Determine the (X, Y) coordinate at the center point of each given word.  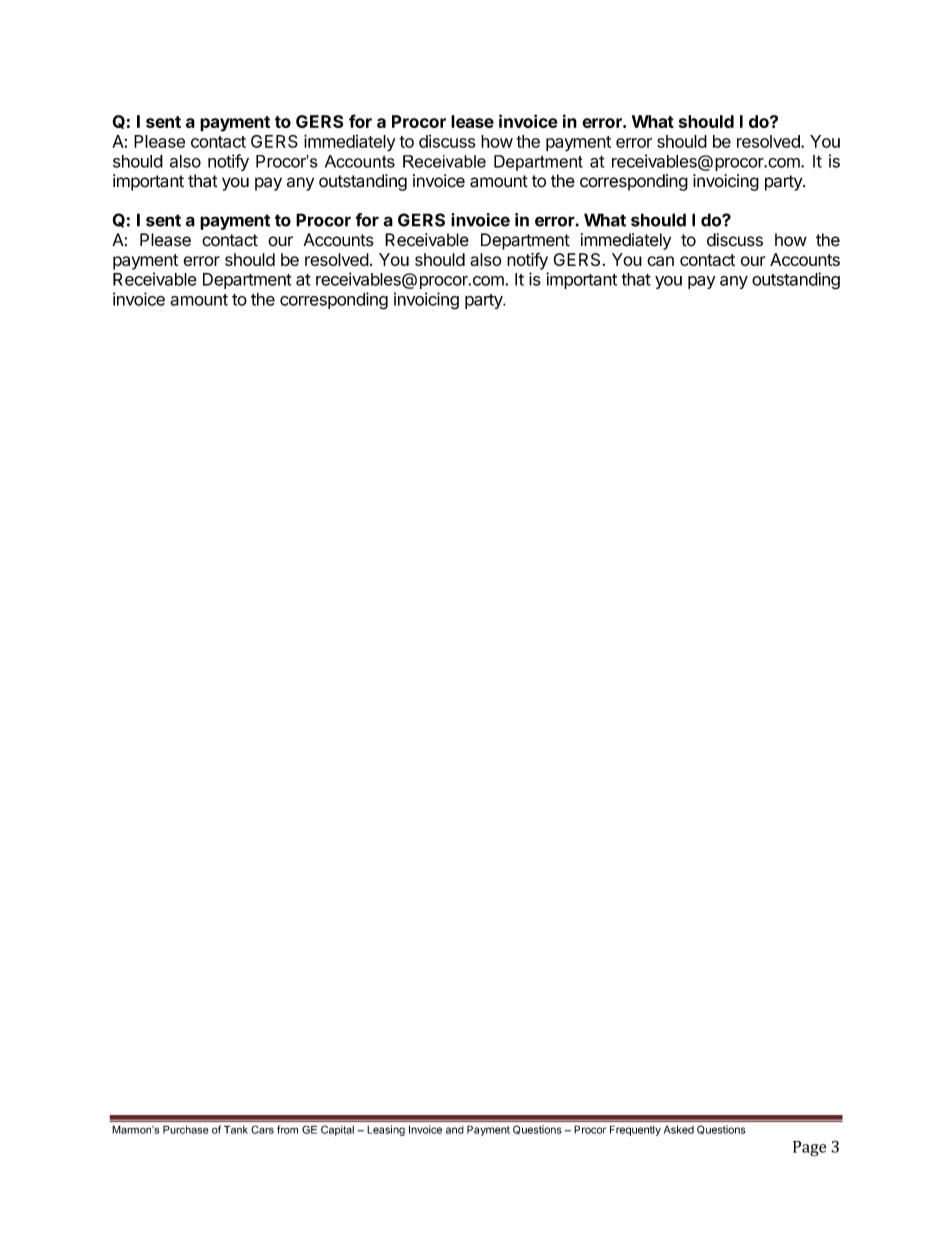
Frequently (635, 1130)
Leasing (386, 1130)
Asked (679, 1129)
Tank (236, 1129)
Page (809, 1149)
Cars (262, 1129)
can (660, 261)
